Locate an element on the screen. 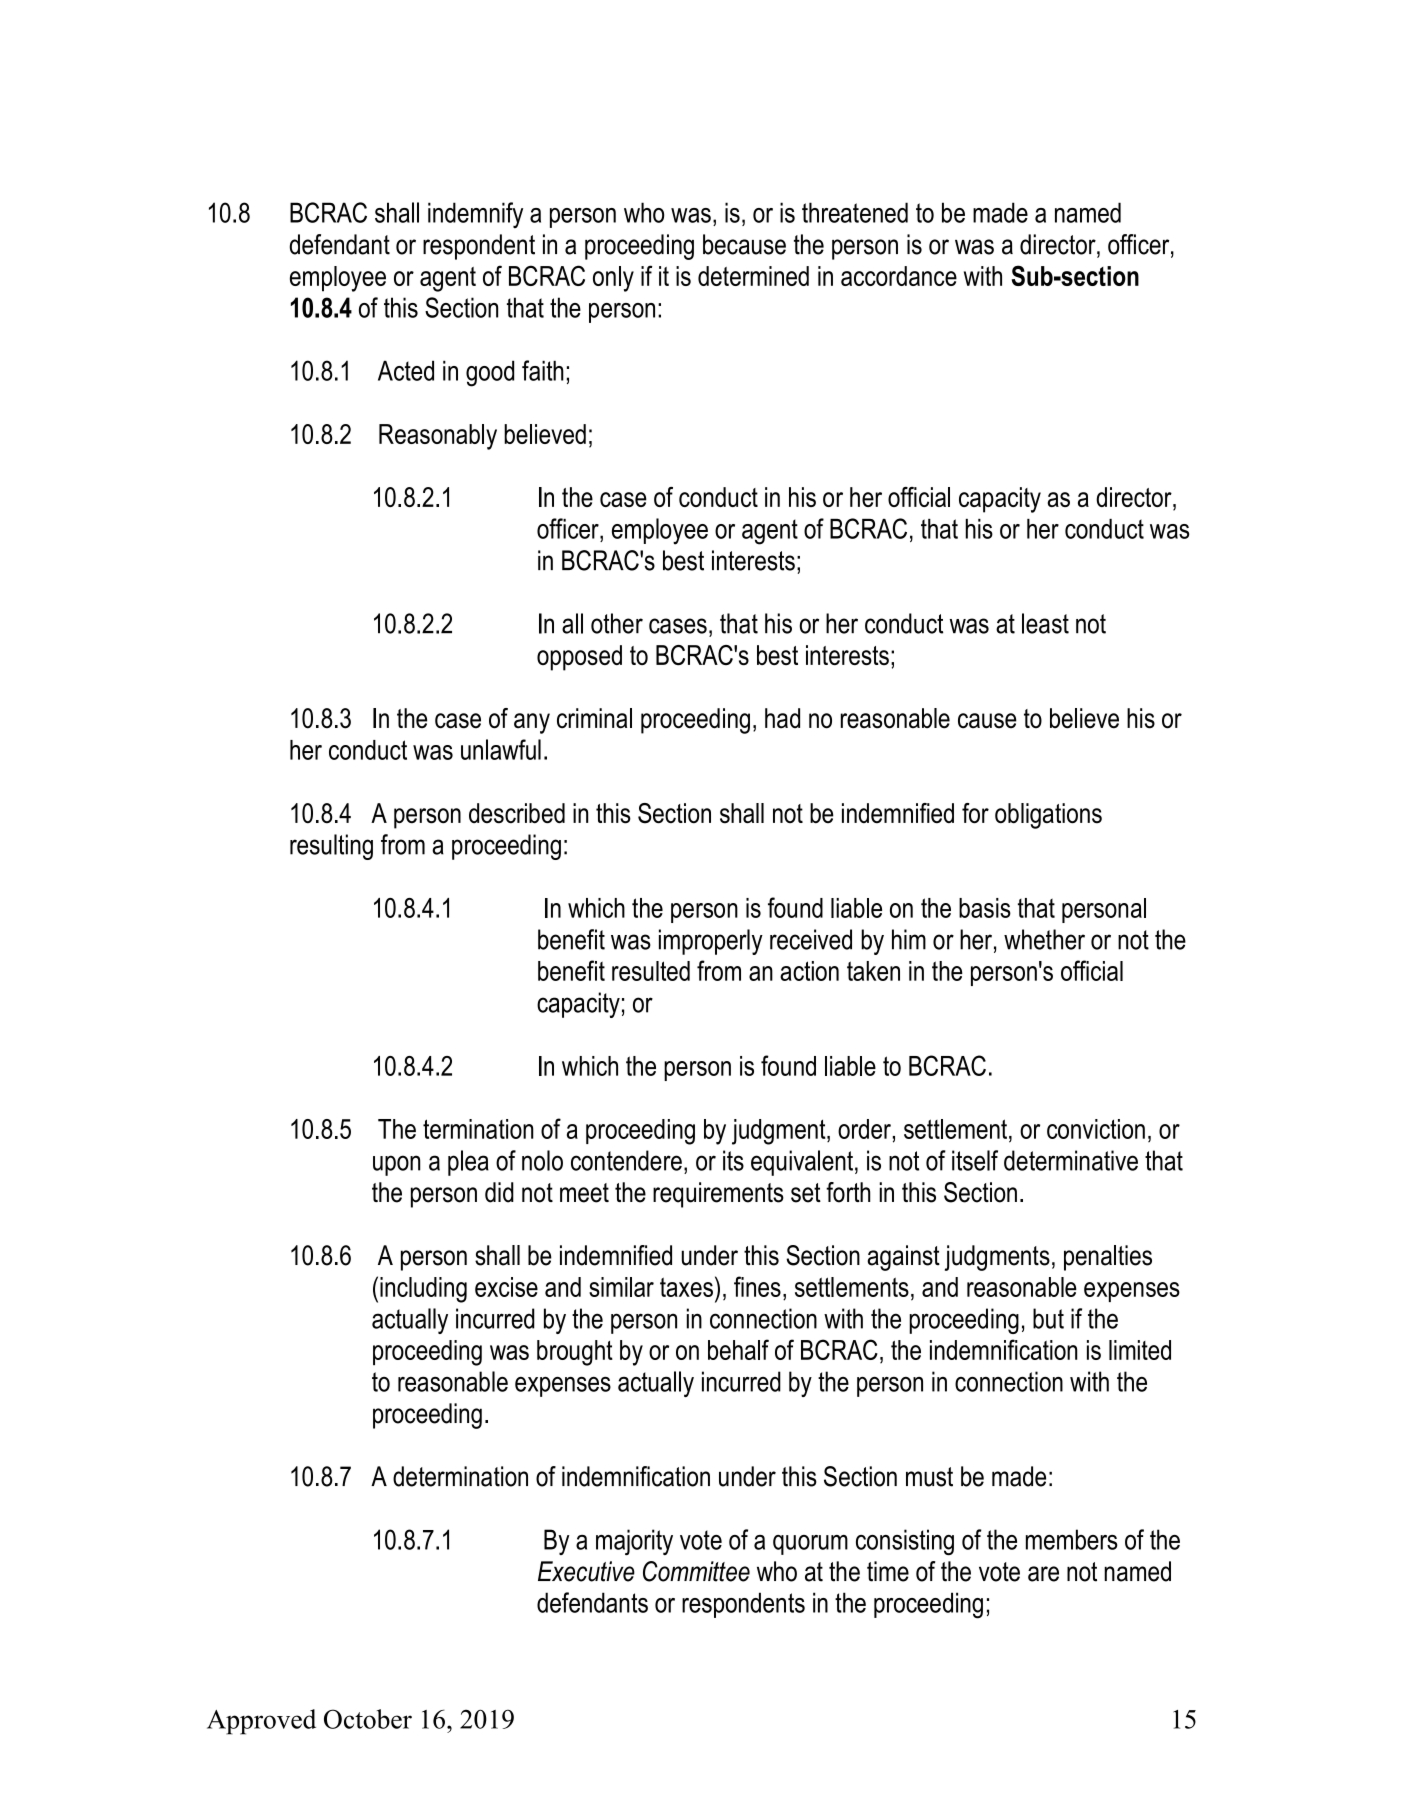  whether is located at coordinates (1044, 939).
